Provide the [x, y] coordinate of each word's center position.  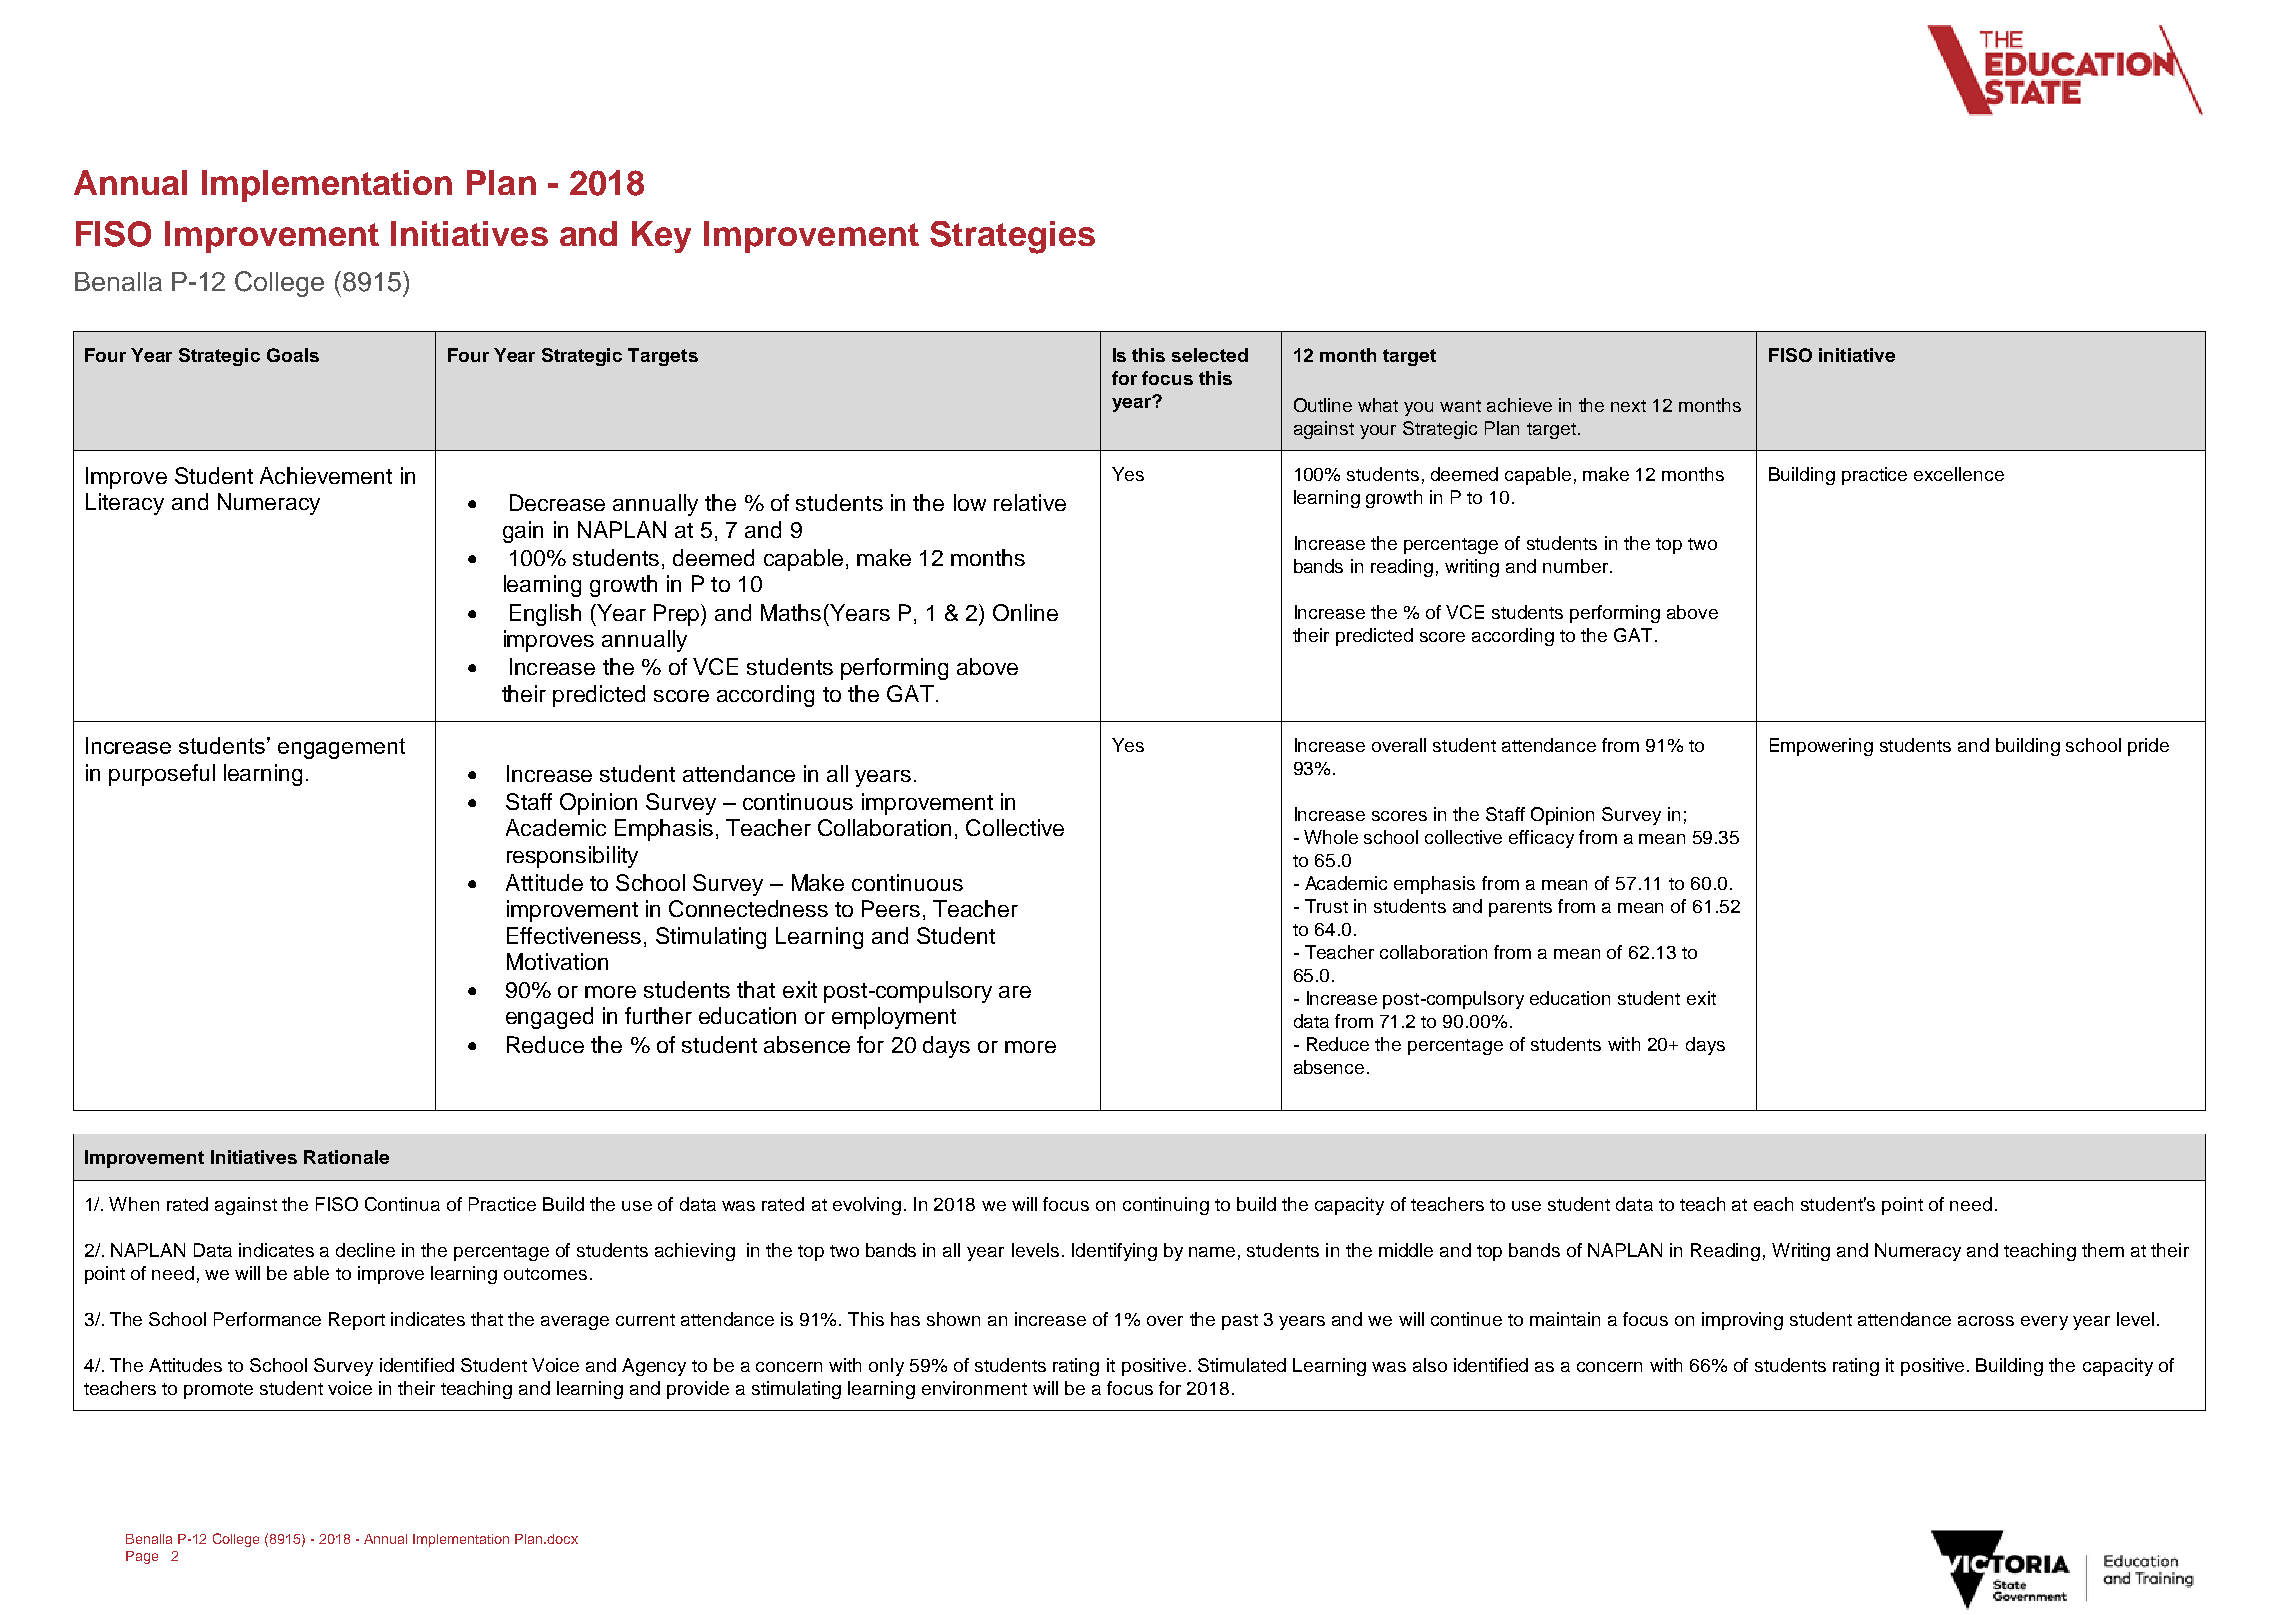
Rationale [346, 1157]
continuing [1166, 1206]
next [1628, 406]
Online [1025, 612]
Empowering [1821, 747]
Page [142, 1557]
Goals [293, 355]
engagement [341, 748]
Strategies [1012, 237]
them [2103, 1250]
